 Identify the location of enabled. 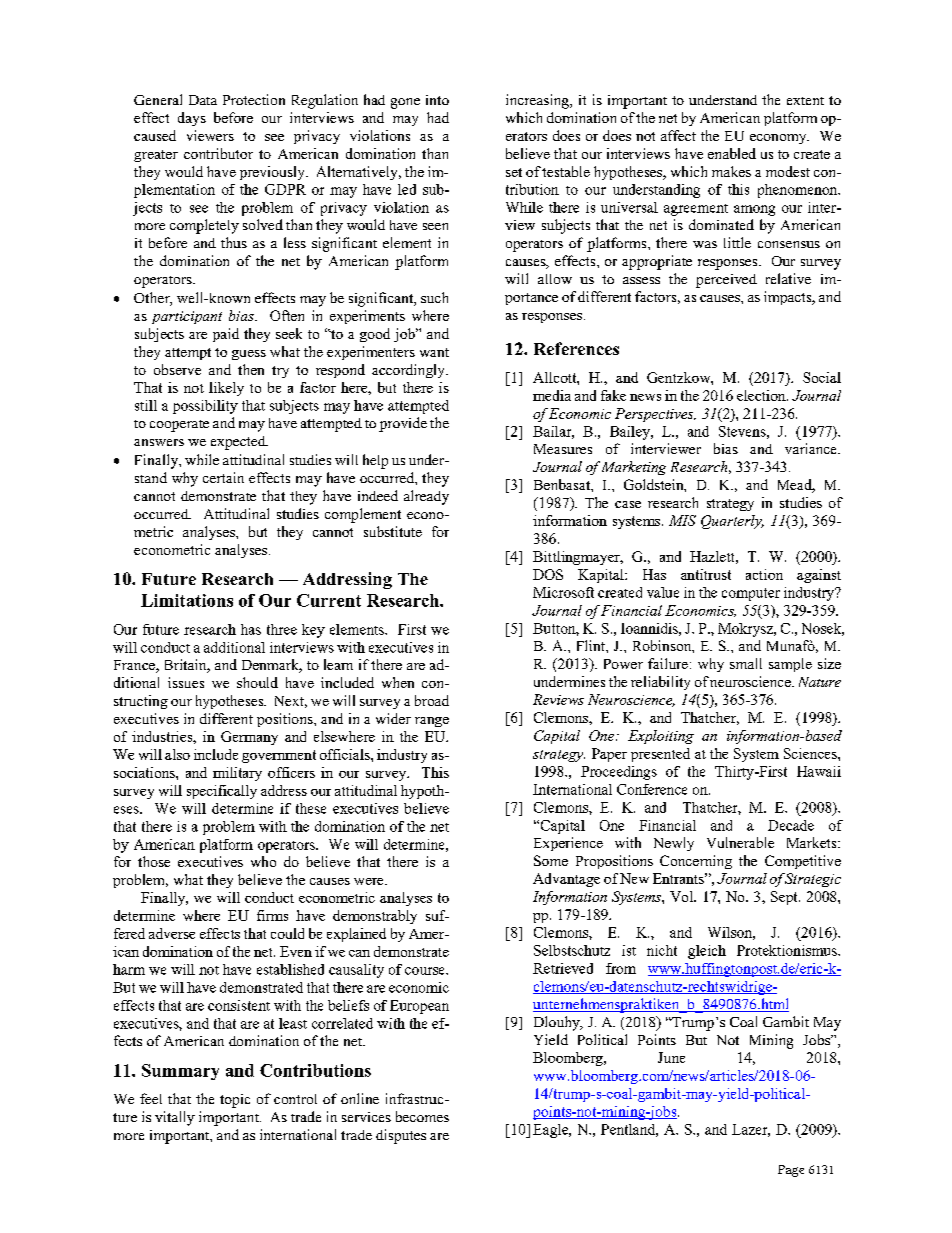
(732, 153).
